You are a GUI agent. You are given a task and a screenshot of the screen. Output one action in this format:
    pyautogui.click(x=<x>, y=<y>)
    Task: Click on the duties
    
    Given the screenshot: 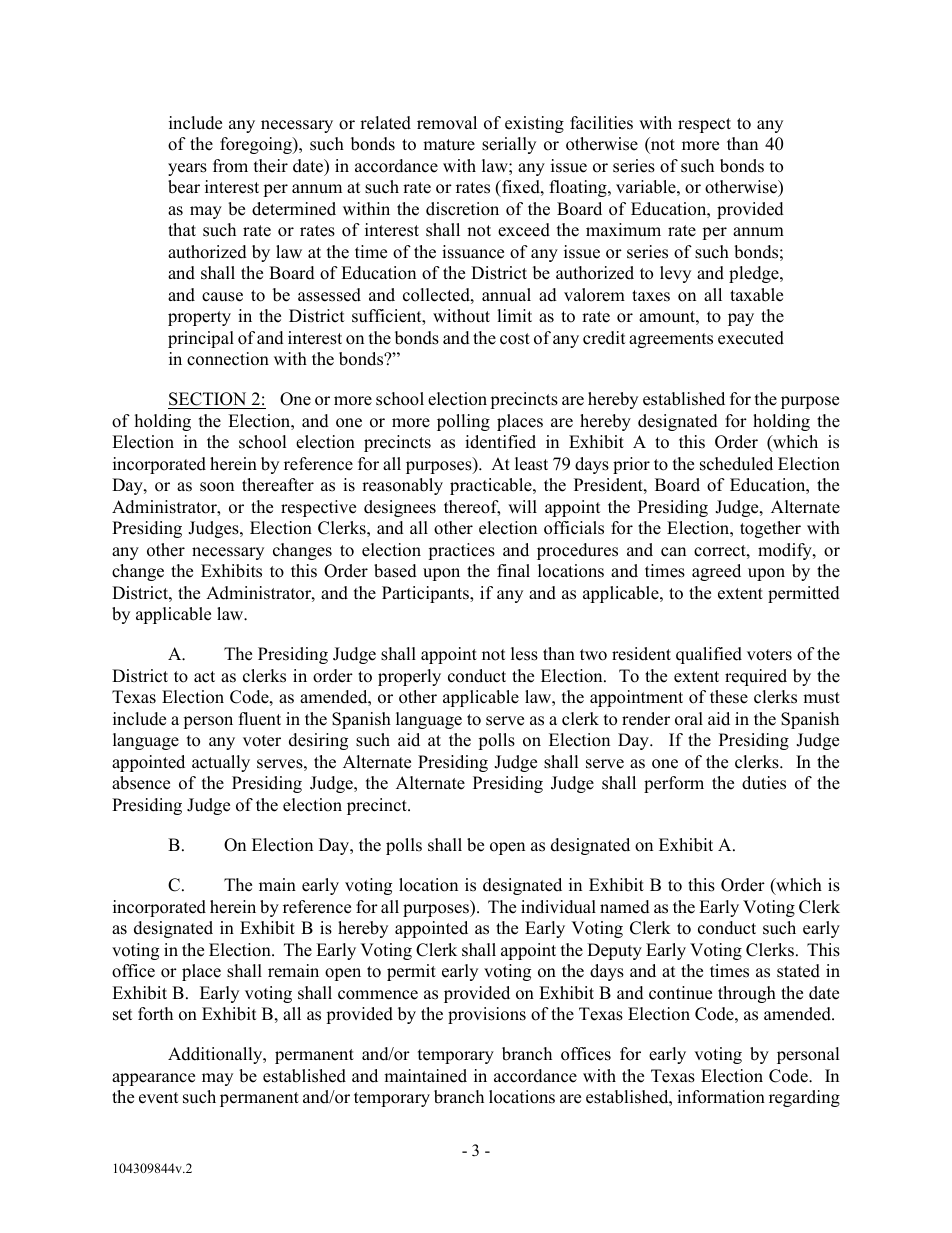 What is the action you would take?
    pyautogui.click(x=764, y=783)
